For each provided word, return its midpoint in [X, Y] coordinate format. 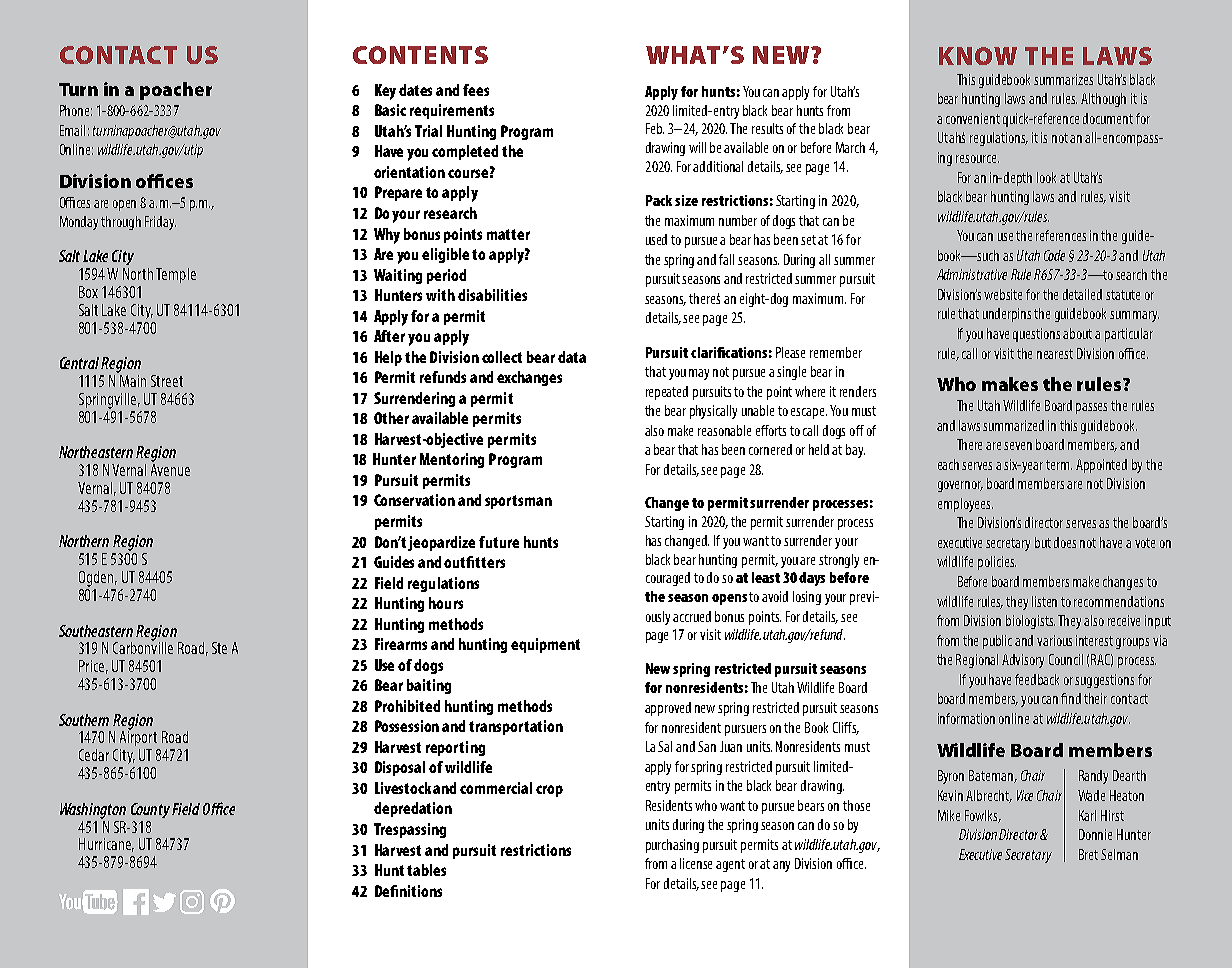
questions [1036, 335]
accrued [692, 616]
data [572, 357]
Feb [655, 128]
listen [1044, 601]
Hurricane [106, 845]
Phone [76, 110]
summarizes [1063, 79]
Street [167, 381]
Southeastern [96, 631]
